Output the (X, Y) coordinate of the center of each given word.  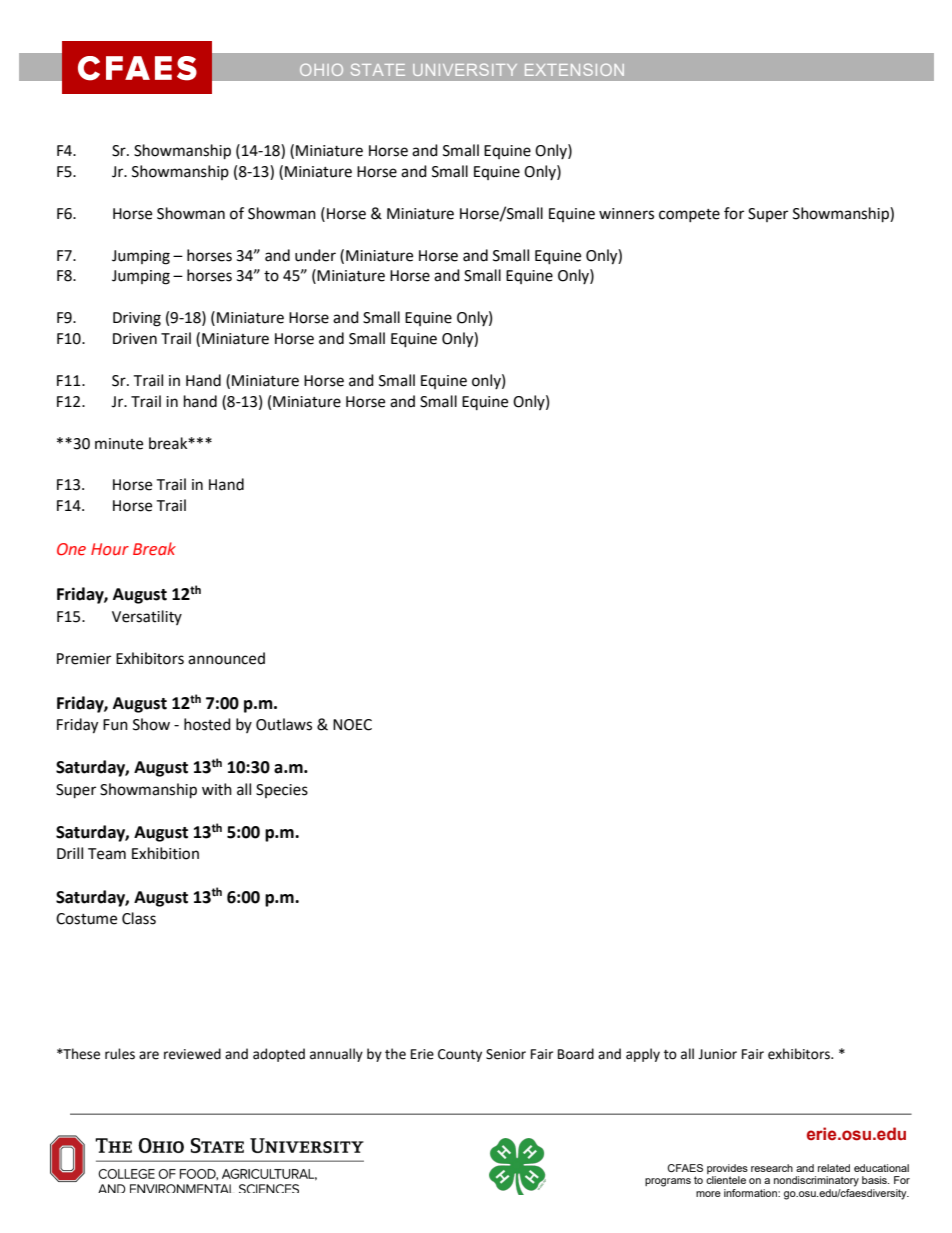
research (772, 1168)
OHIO (321, 70)
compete (689, 215)
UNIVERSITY (465, 70)
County (460, 1055)
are (149, 1055)
